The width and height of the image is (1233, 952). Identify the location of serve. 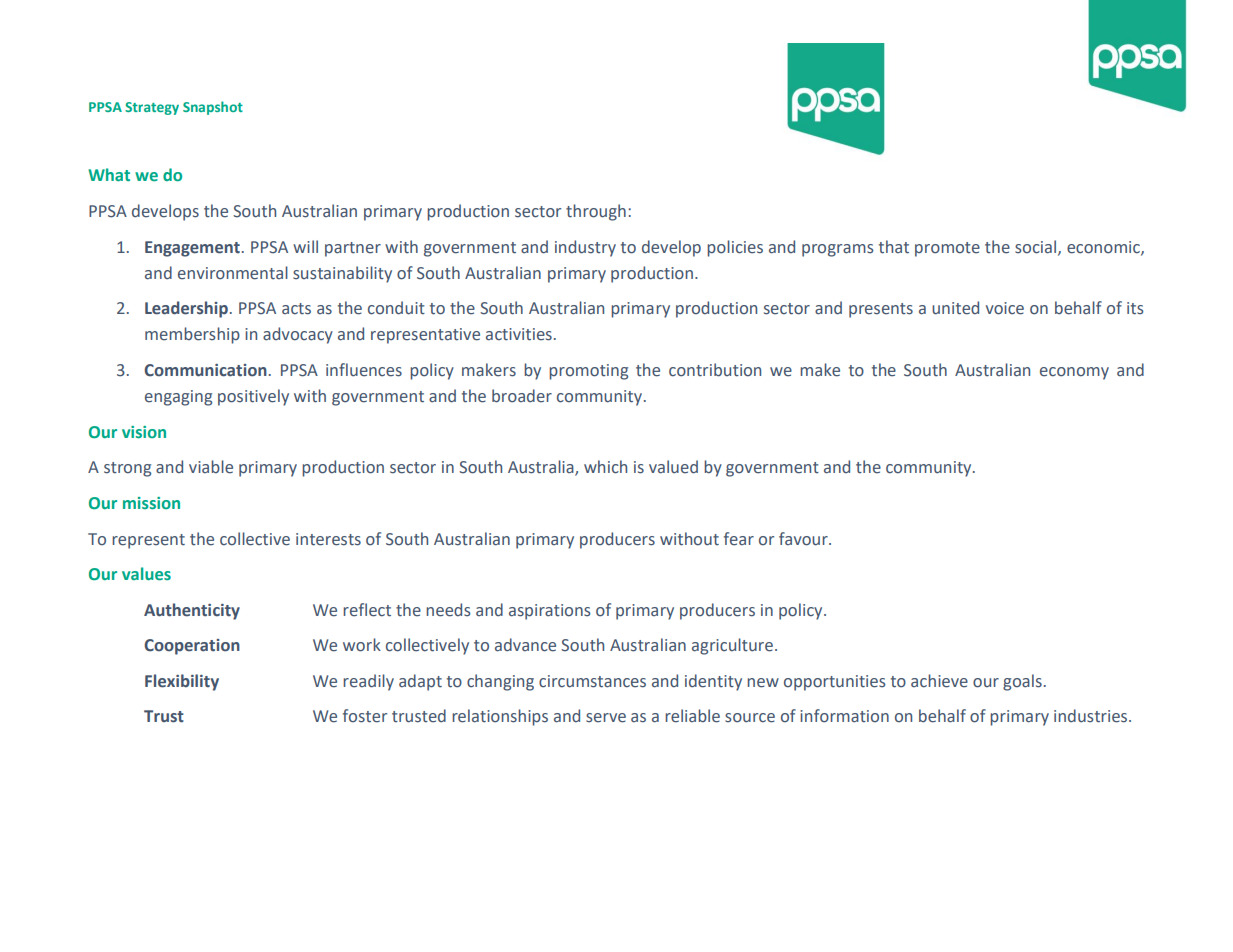
(606, 718).
